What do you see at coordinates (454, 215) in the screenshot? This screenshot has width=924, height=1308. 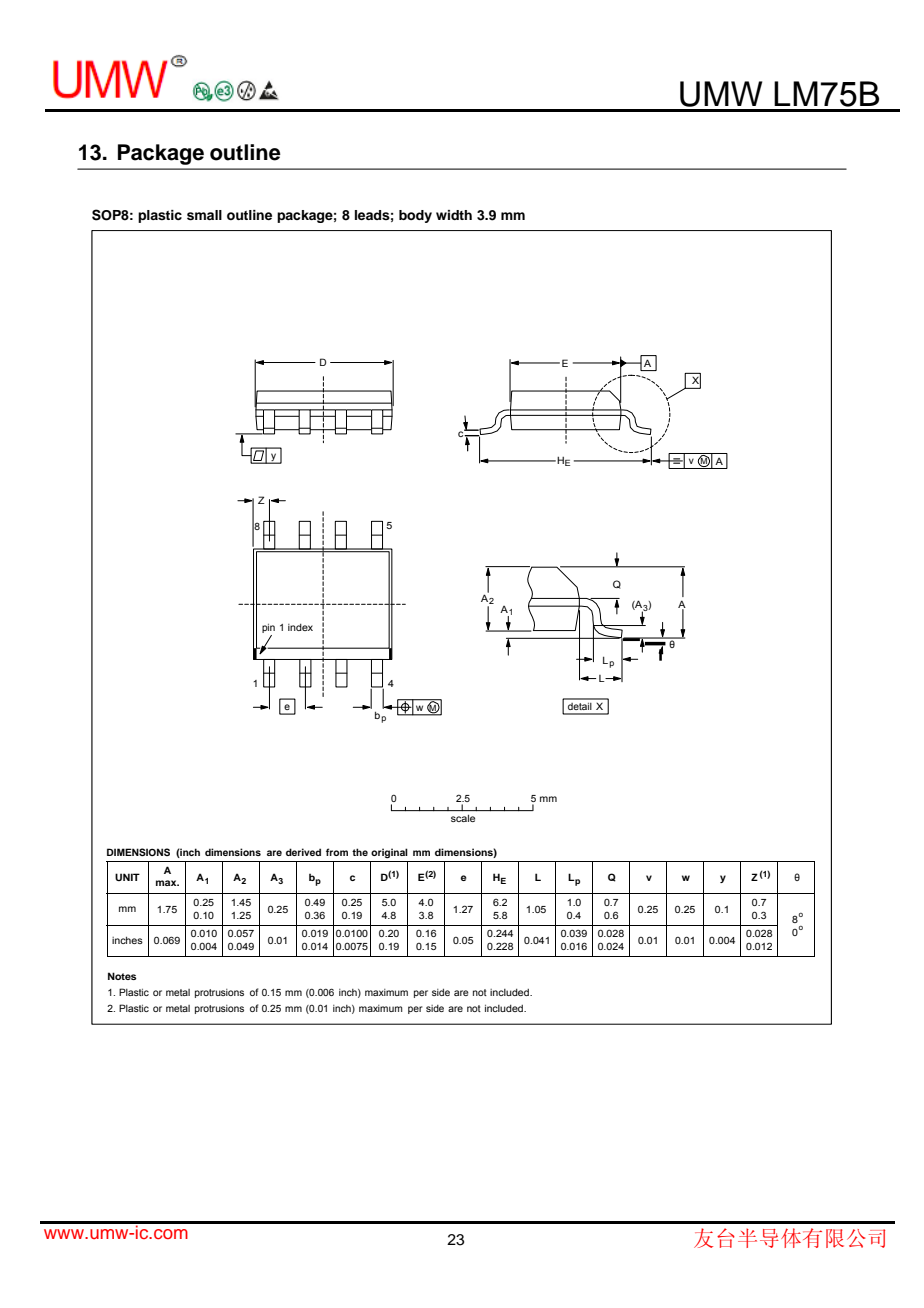 I see `width` at bounding box center [454, 215].
